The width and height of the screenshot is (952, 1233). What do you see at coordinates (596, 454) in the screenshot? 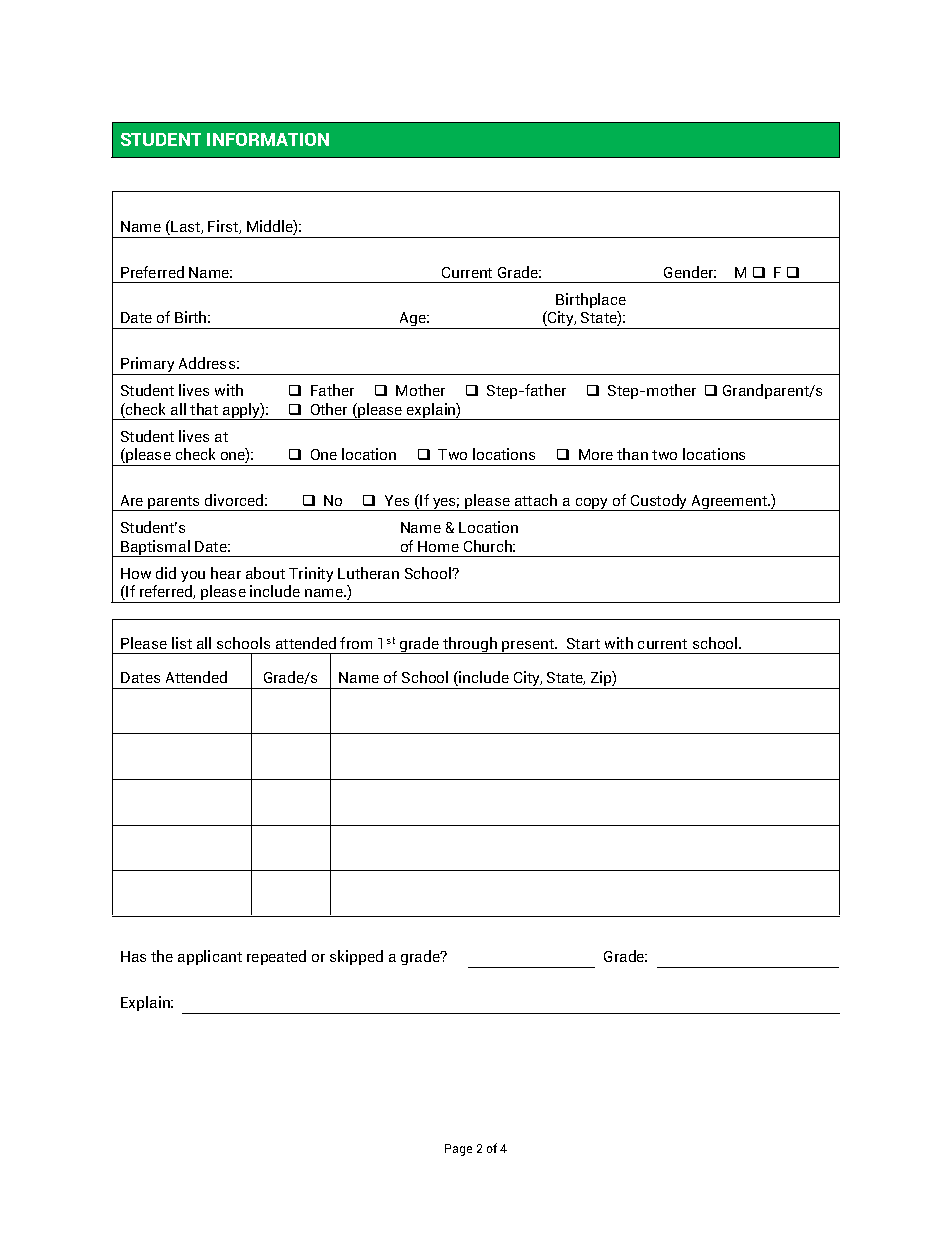
I see `More` at bounding box center [596, 454].
